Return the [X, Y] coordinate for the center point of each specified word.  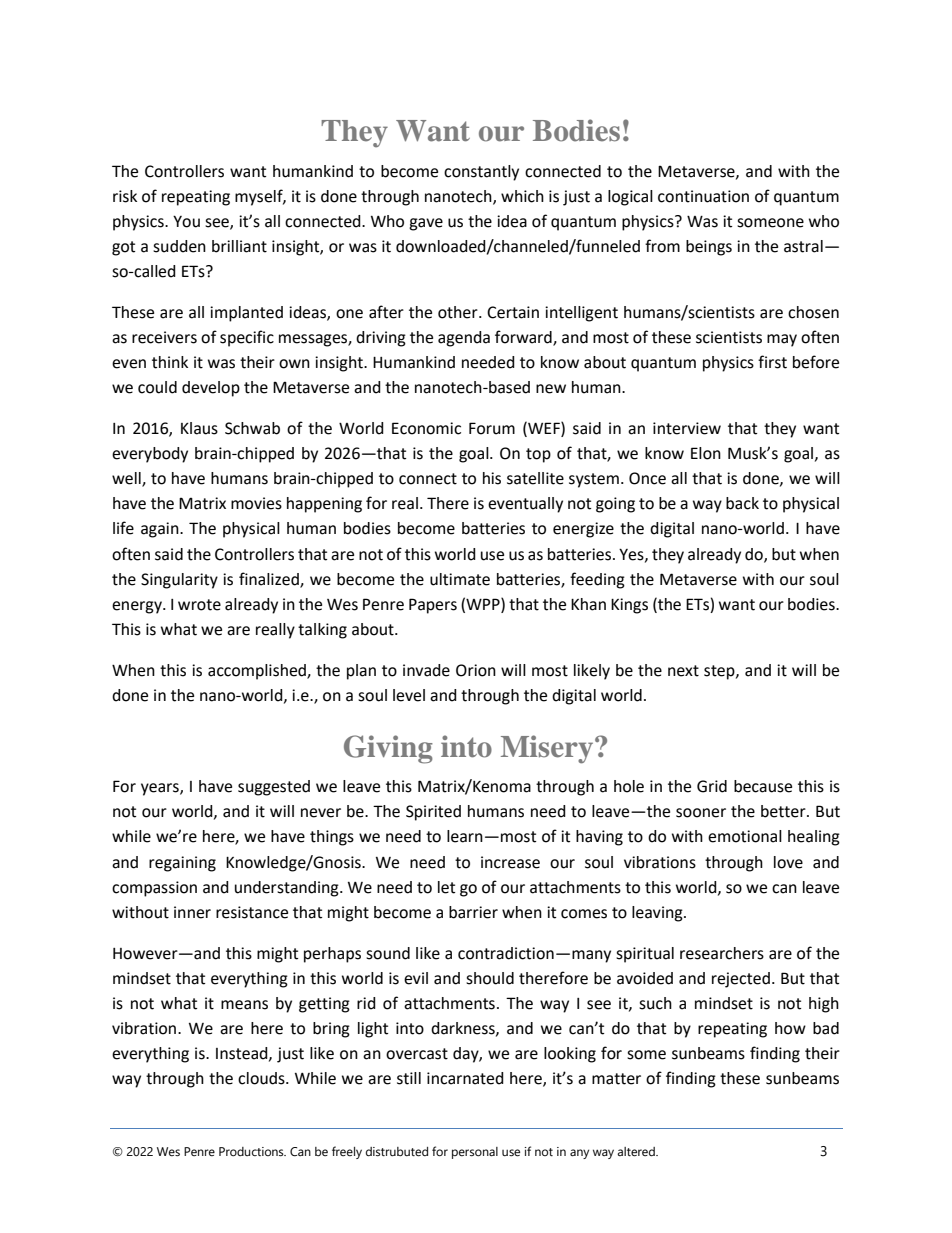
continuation [703, 196]
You [186, 221]
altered [637, 1152]
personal [475, 1153]
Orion [476, 670]
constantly [481, 173]
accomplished [258, 672]
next [683, 671]
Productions [252, 1152]
